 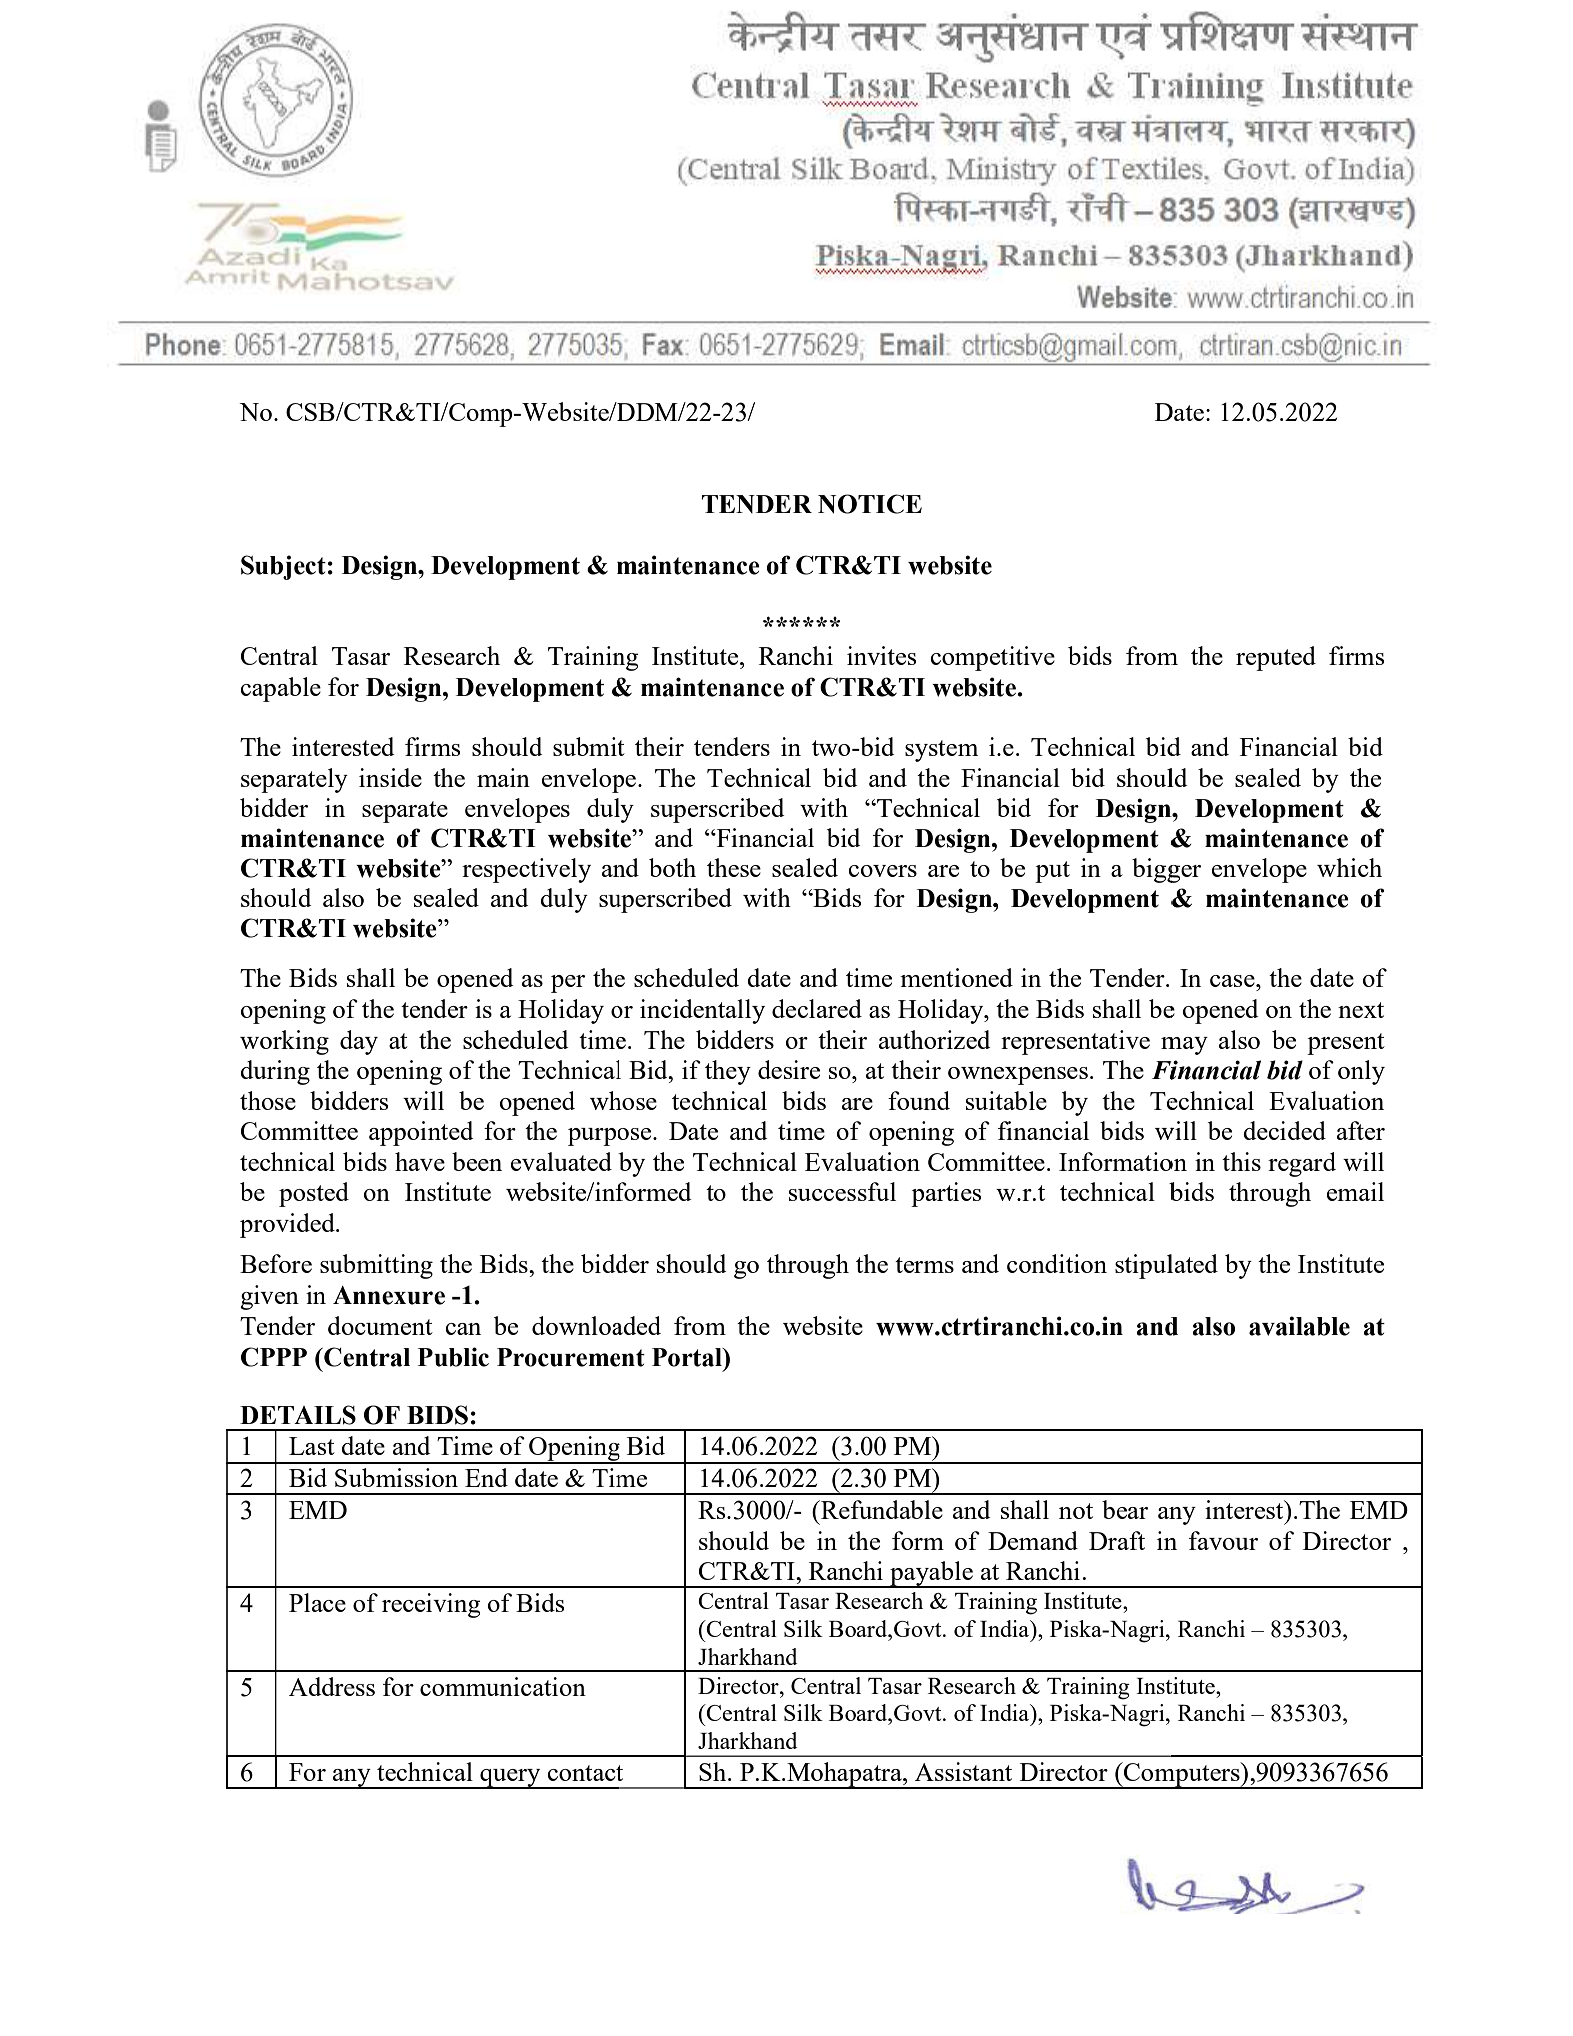 What do you see at coordinates (431, 1605) in the page?
I see `receiving` at bounding box center [431, 1605].
